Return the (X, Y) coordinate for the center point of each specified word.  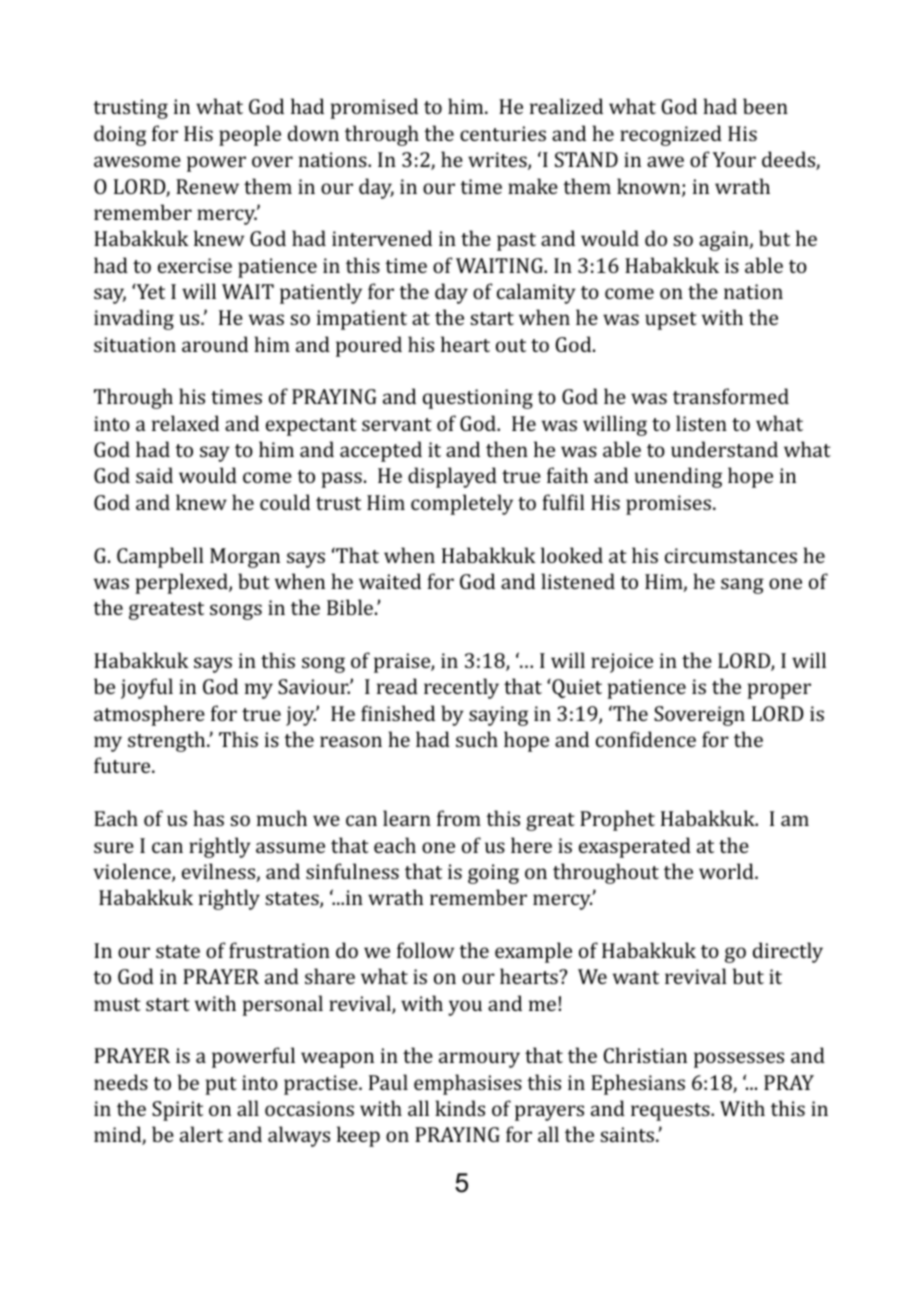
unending (678, 477)
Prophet (617, 820)
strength (168, 741)
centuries (503, 133)
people (250, 135)
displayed (452, 477)
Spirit (177, 1111)
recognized (671, 135)
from (459, 818)
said (154, 475)
